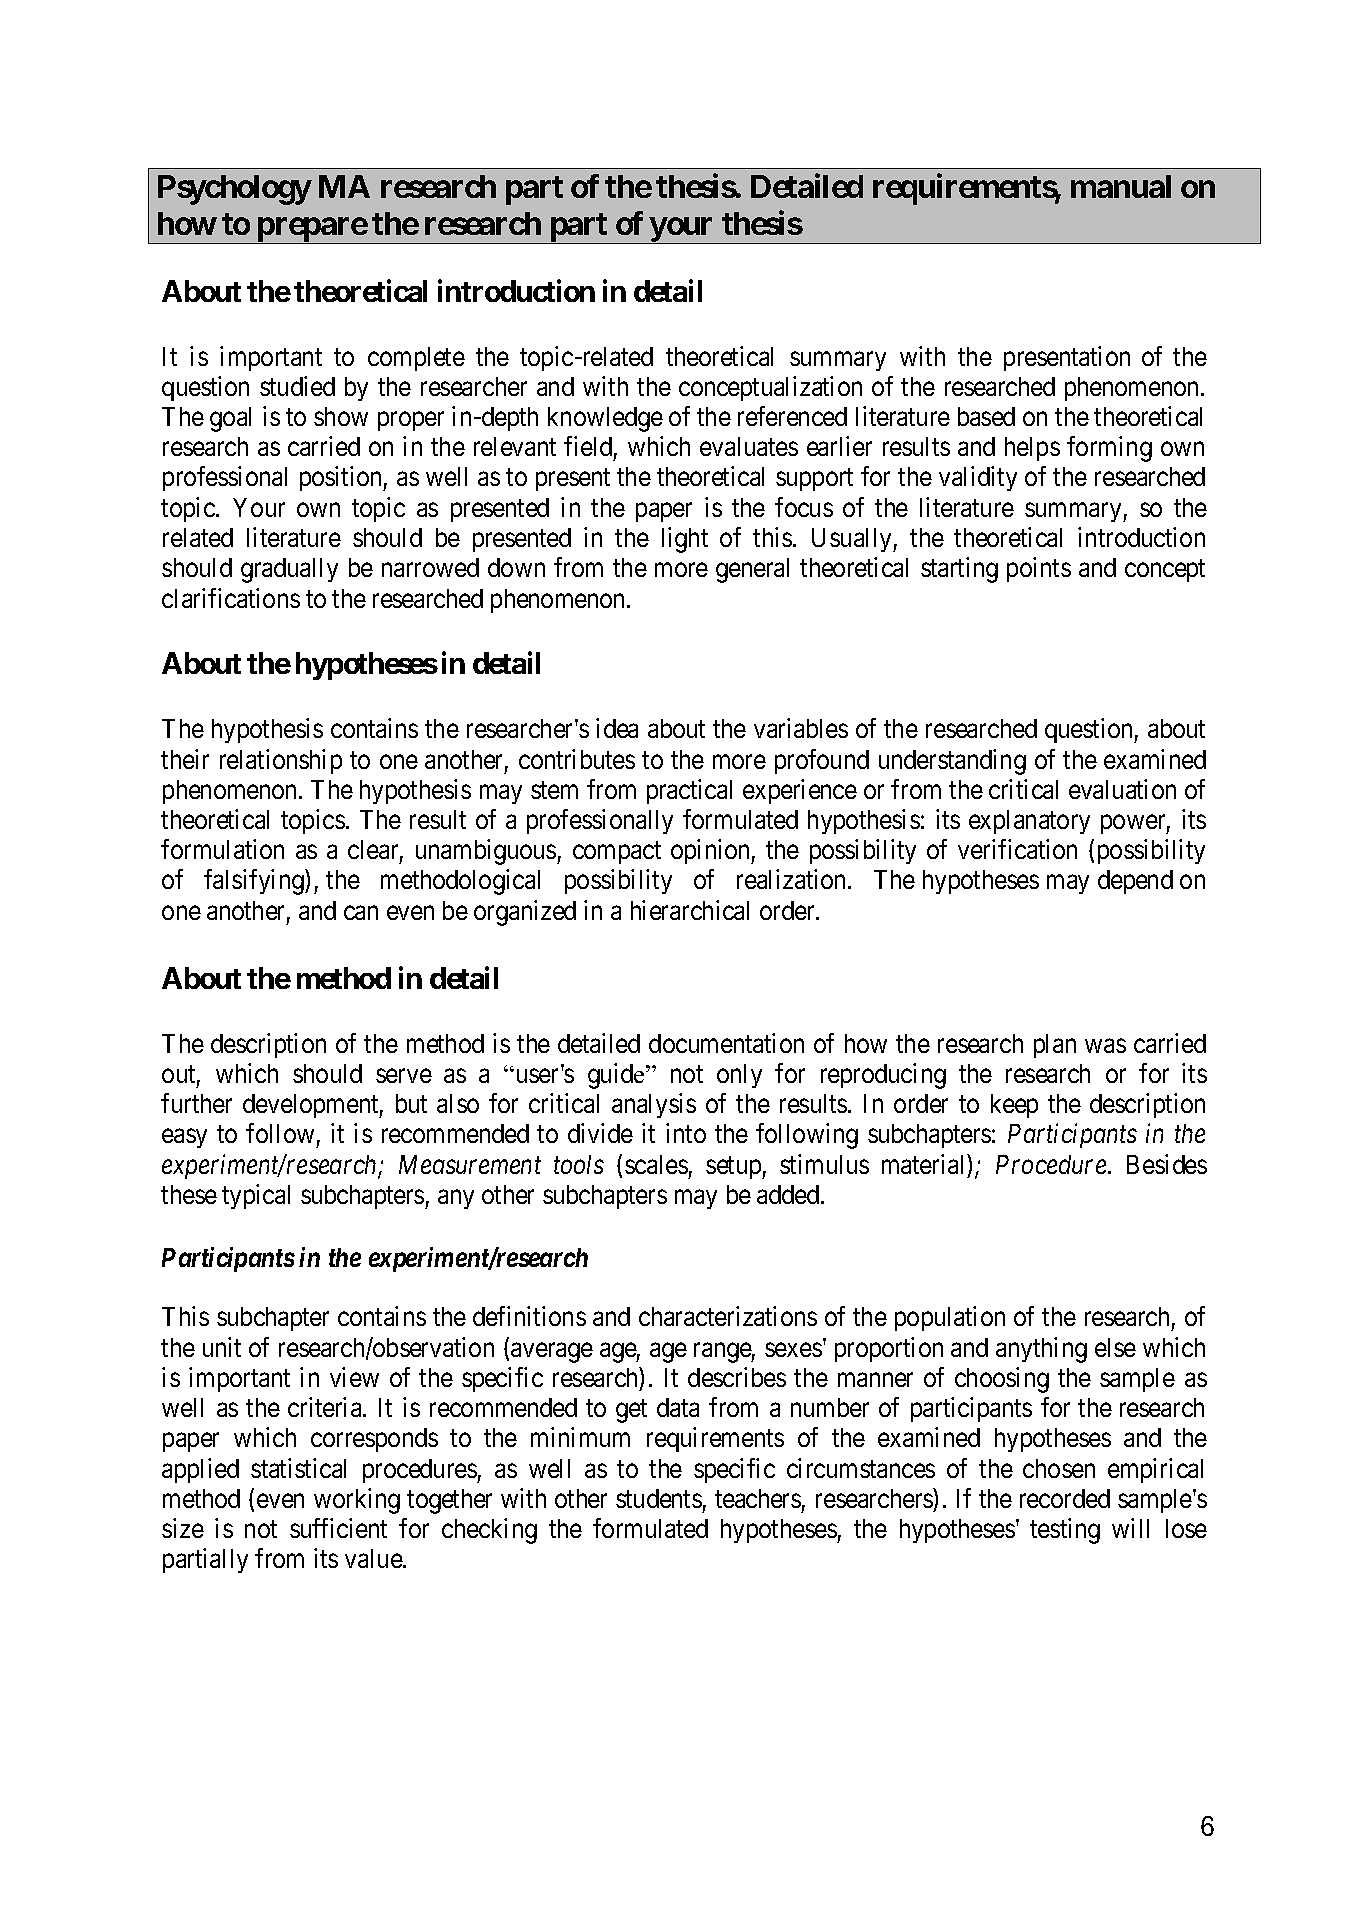 This screenshot has width=1363, height=1925. What do you see at coordinates (256, 1196) in the screenshot?
I see `typical` at bounding box center [256, 1196].
